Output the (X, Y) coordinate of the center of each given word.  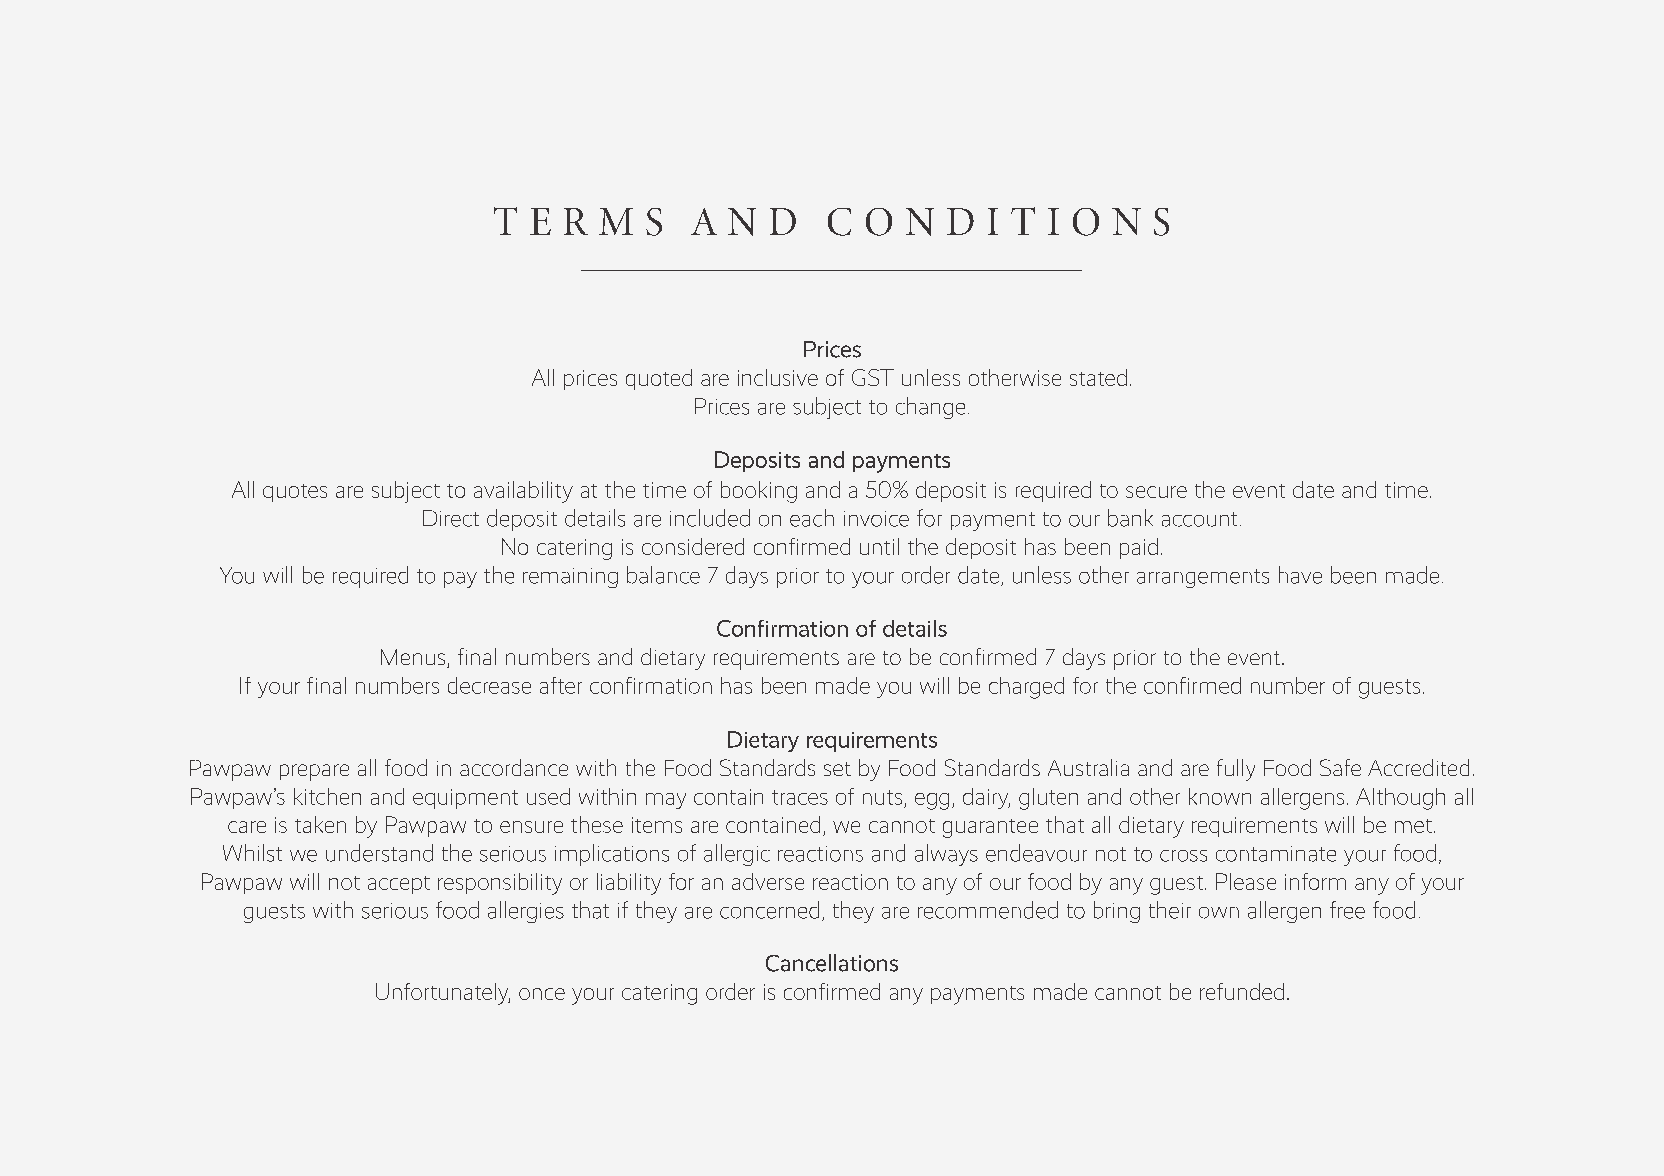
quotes (295, 493)
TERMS (578, 221)
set (837, 769)
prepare (314, 772)
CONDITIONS (998, 221)
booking (759, 492)
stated (1098, 377)
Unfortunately (443, 994)
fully (1236, 770)
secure (1156, 492)
